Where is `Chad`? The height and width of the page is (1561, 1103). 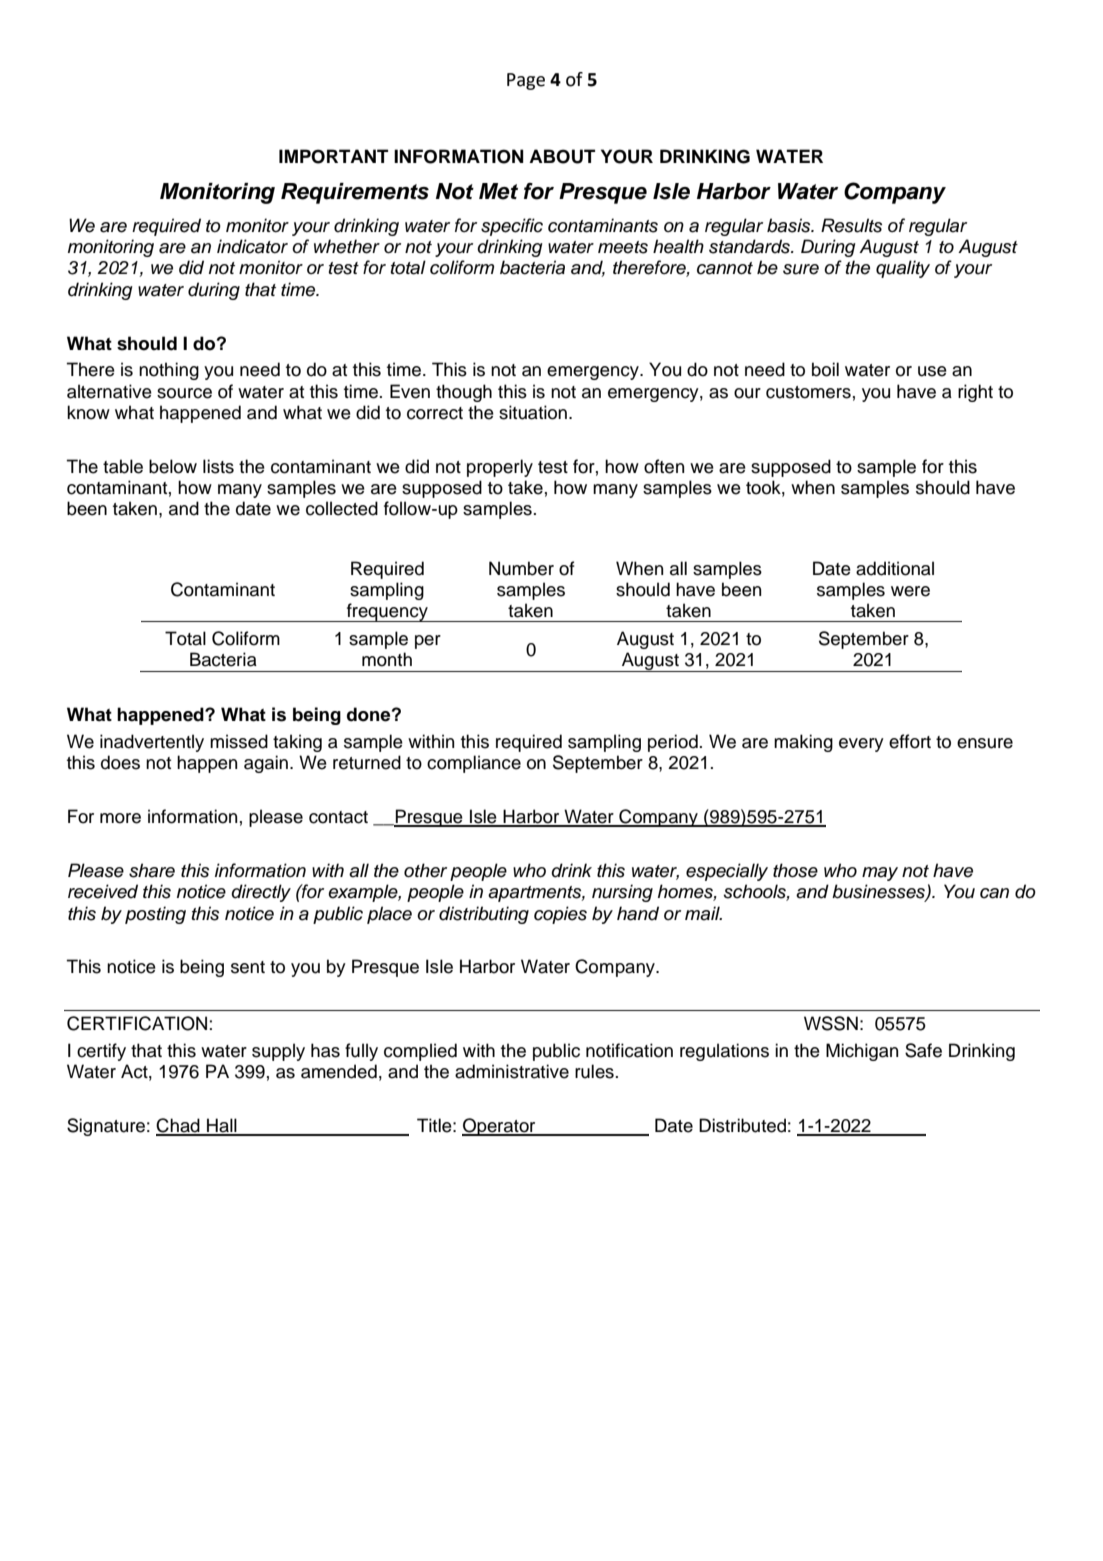
Chad is located at coordinates (179, 1126).
